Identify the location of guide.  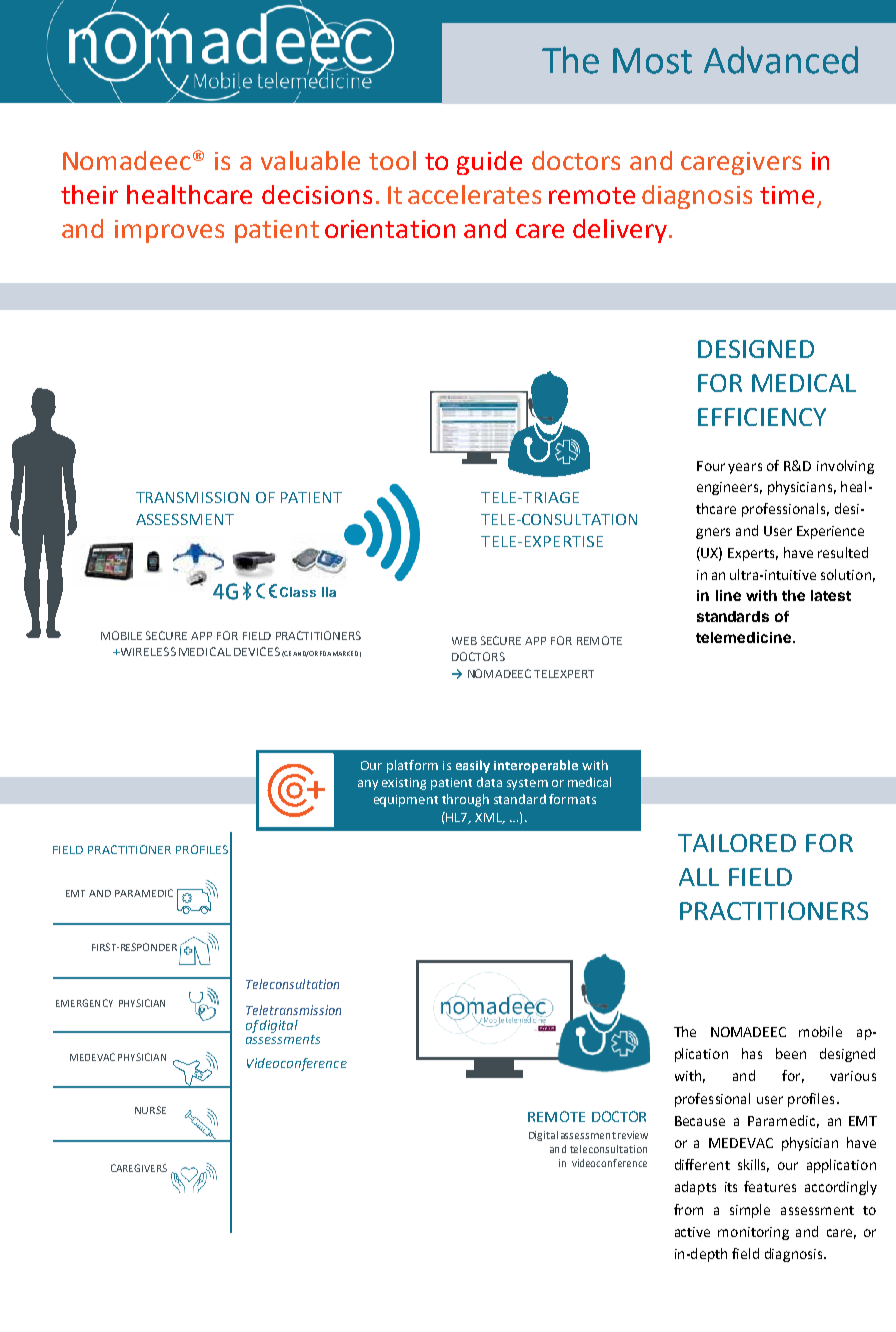
(489, 163).
